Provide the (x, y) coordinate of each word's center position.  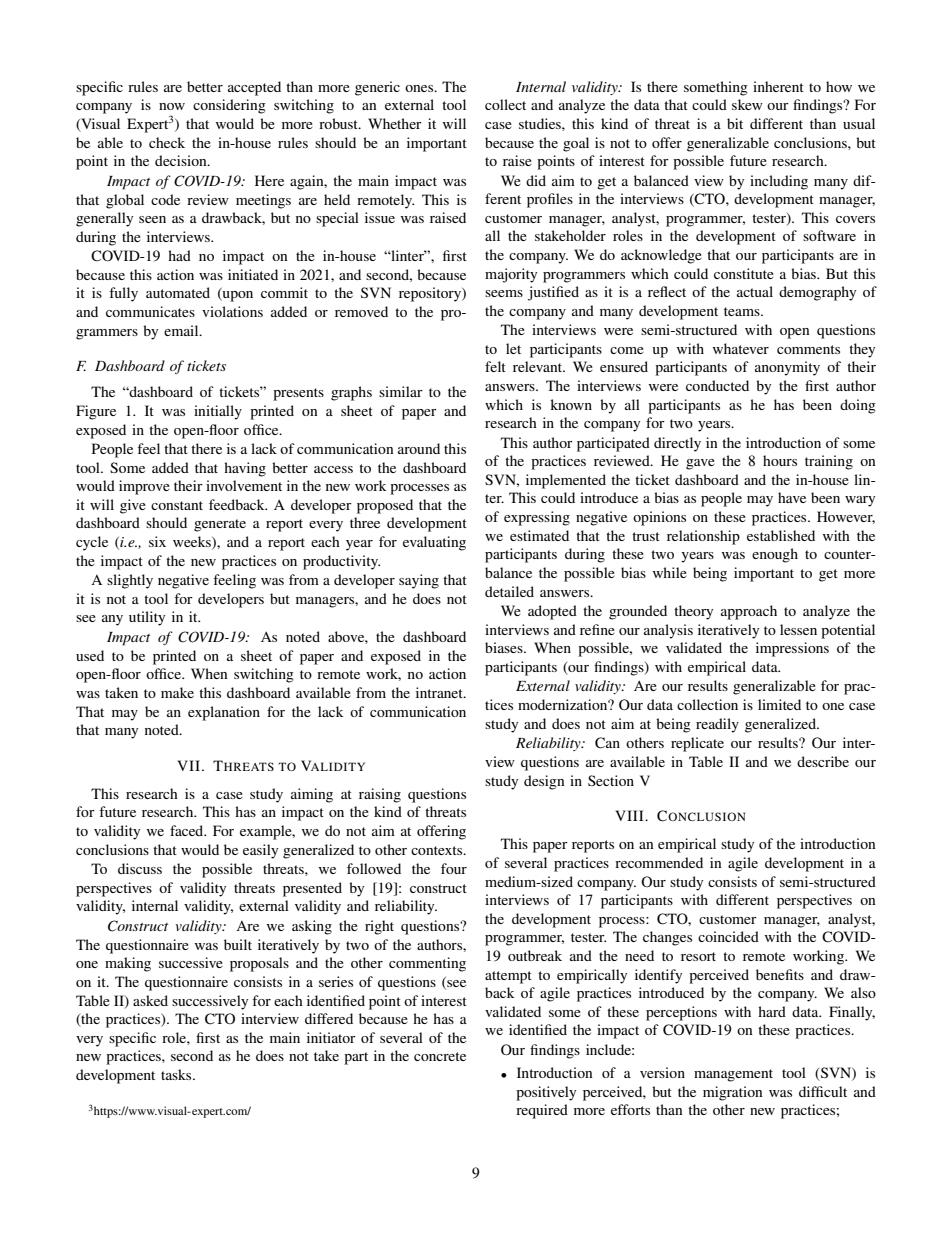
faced (188, 830)
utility (147, 618)
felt (495, 366)
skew (747, 104)
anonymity (787, 368)
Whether (395, 123)
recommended (659, 862)
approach (749, 612)
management (733, 1075)
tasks (177, 1074)
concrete (440, 1056)
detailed (509, 591)
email (182, 330)
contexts (438, 850)
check (167, 142)
